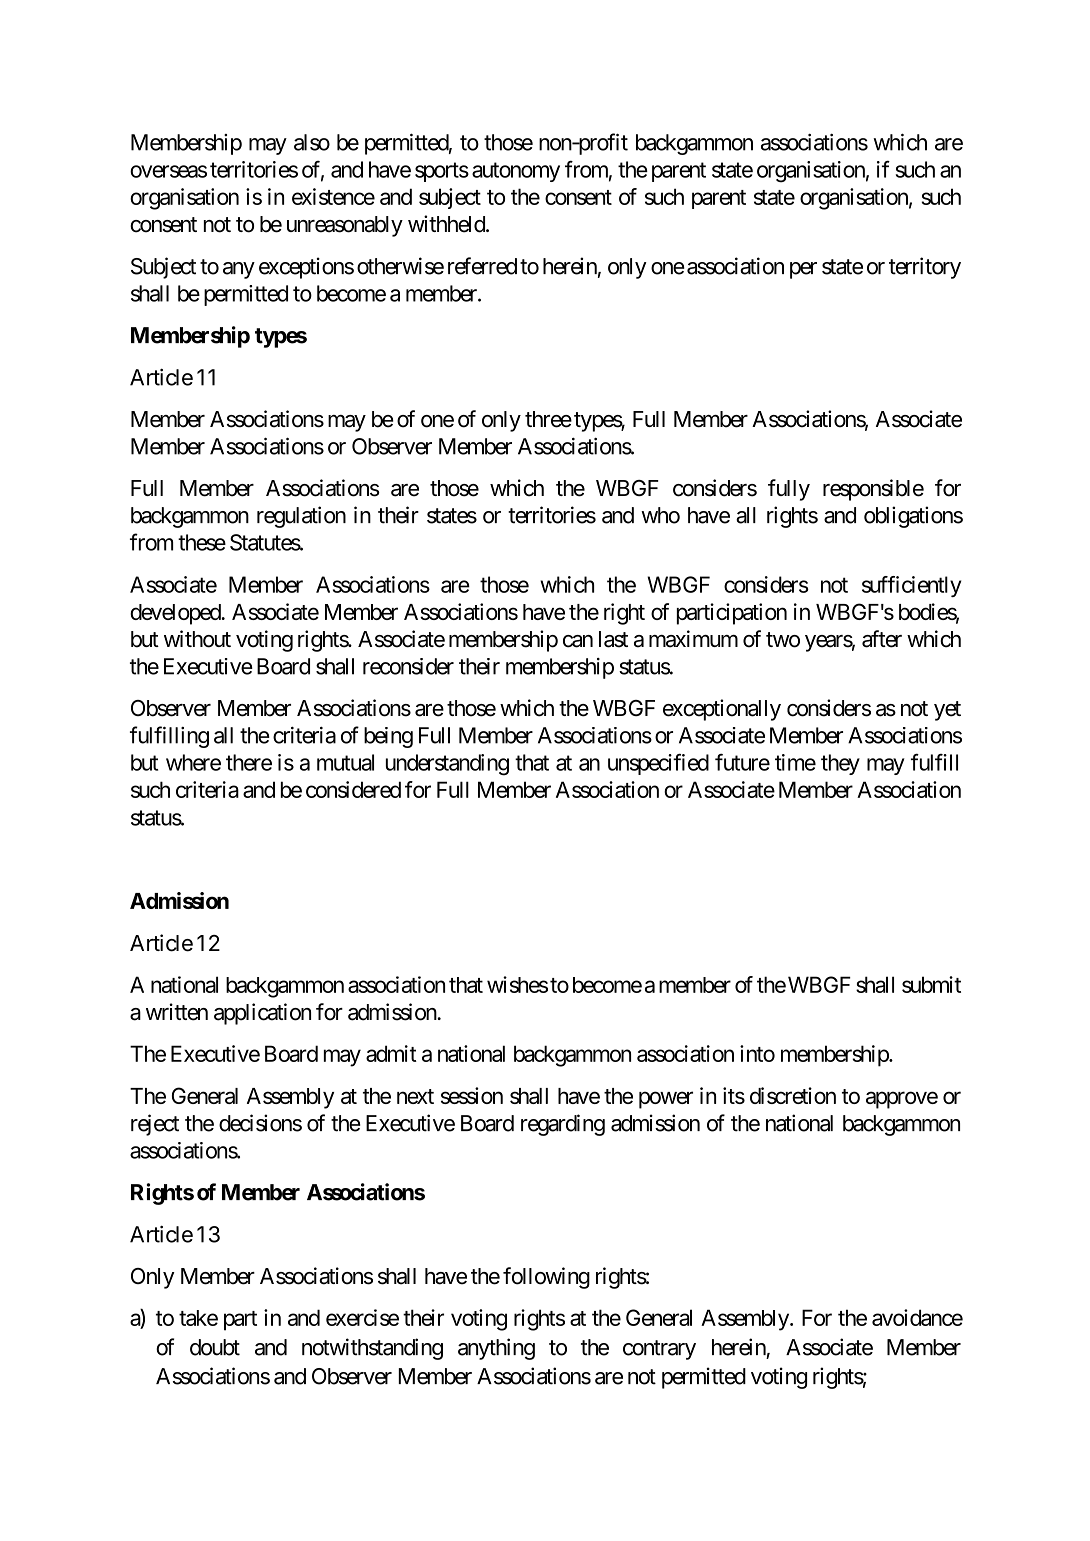  What do you see at coordinates (516, 172) in the page?
I see `autonomy` at bounding box center [516, 172].
